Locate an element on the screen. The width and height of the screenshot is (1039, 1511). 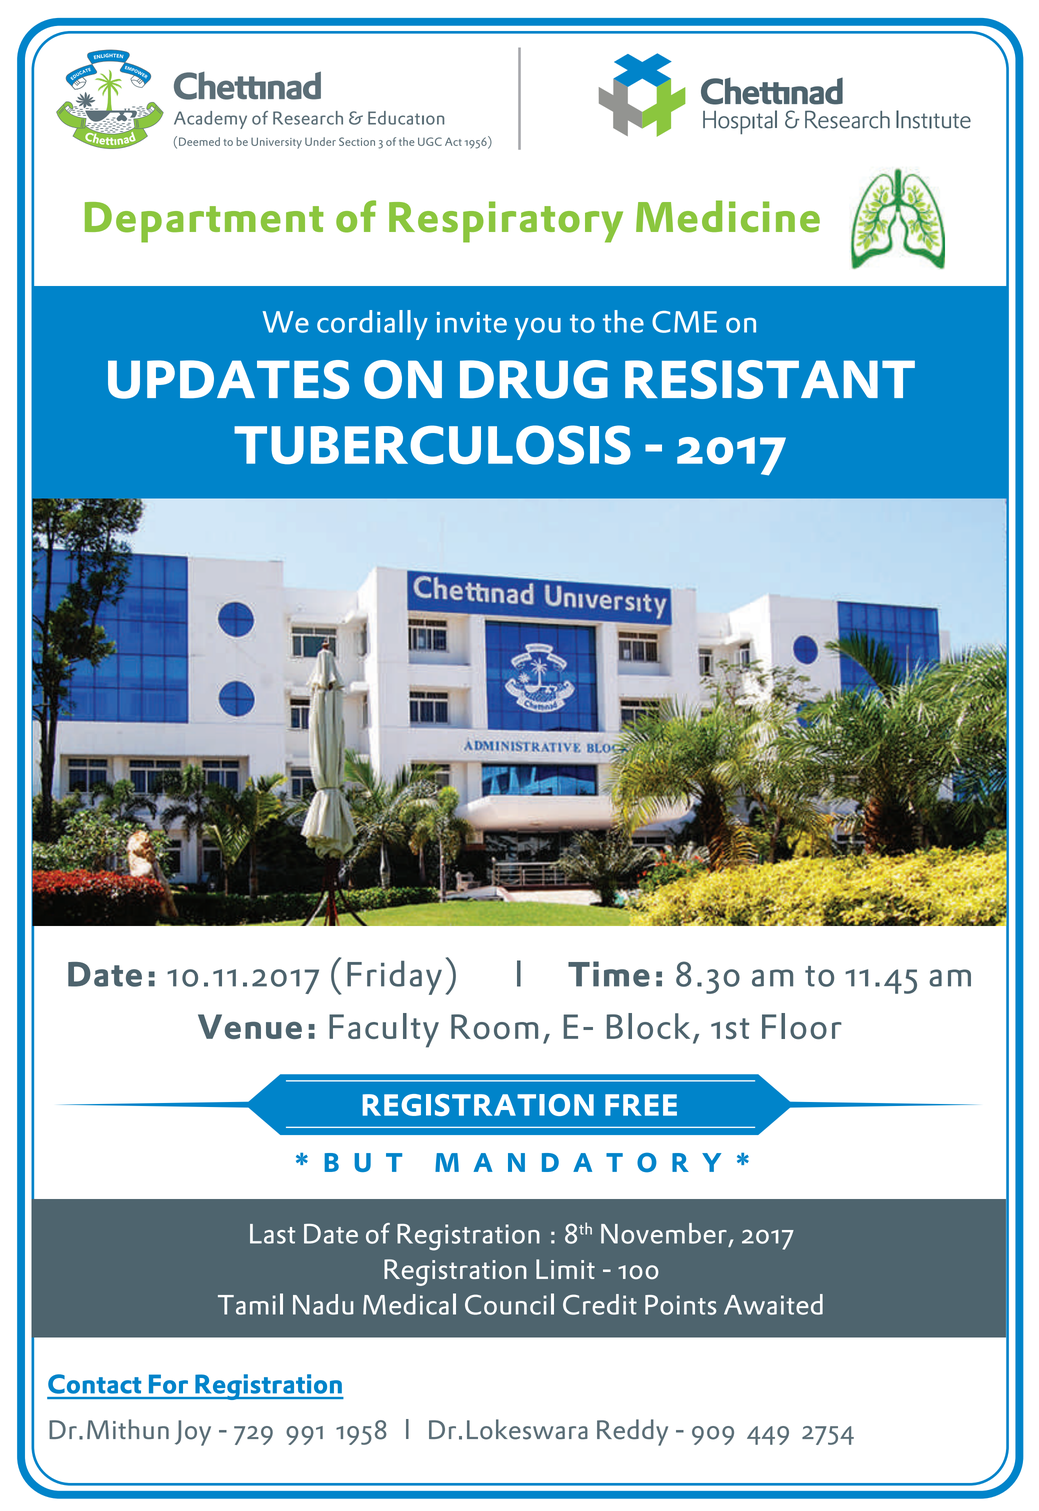
Floor is located at coordinates (802, 1026).
